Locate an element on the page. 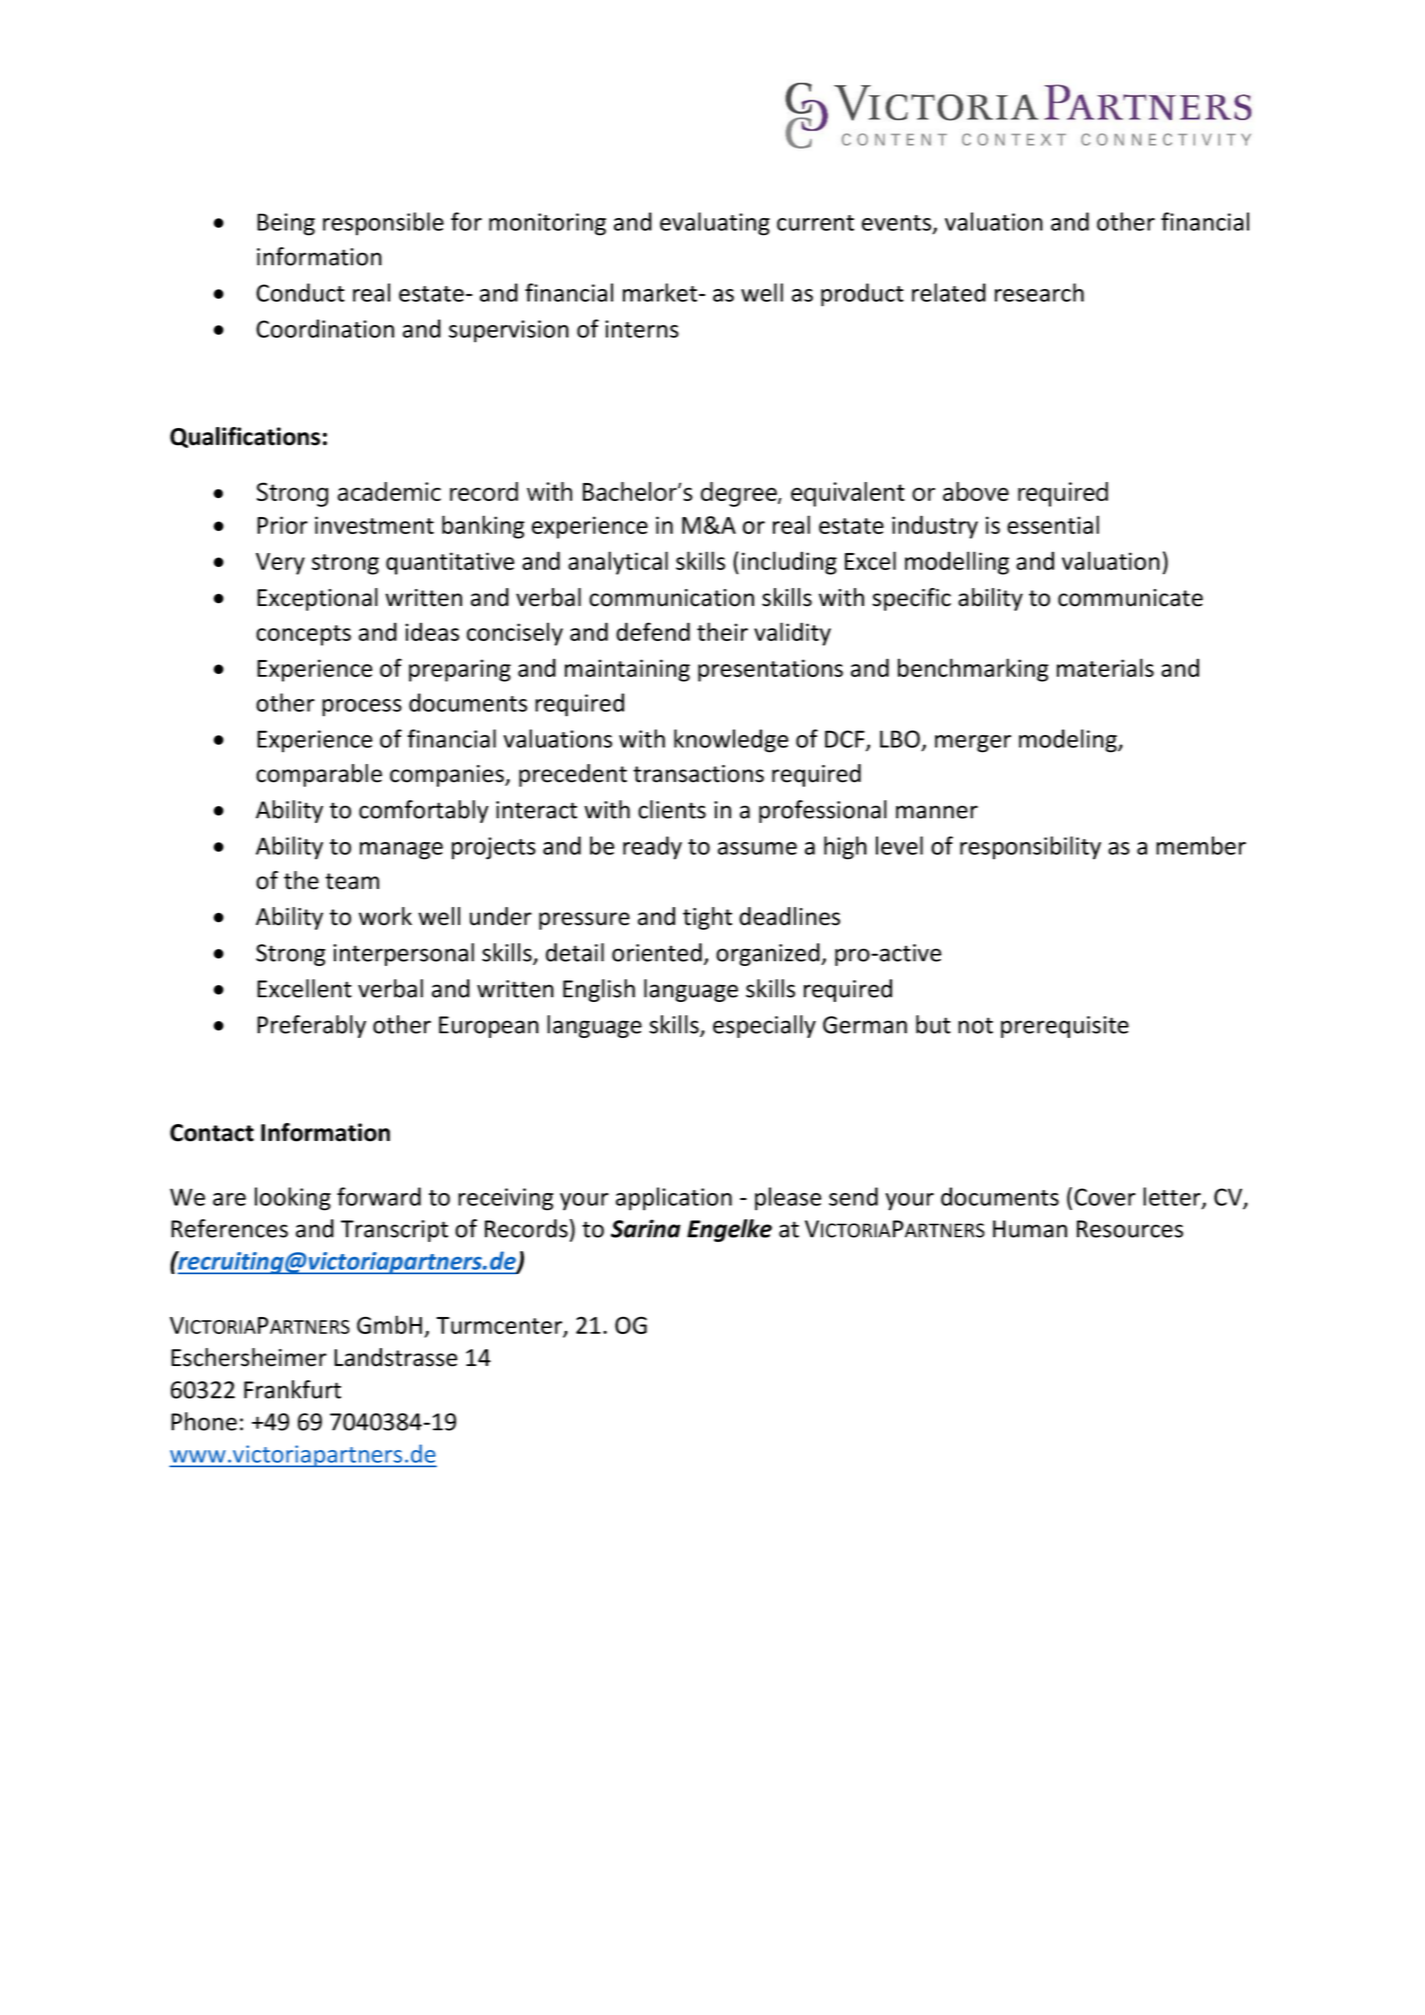 This document has width=1425, height=2015. Conduct is located at coordinates (300, 292).
